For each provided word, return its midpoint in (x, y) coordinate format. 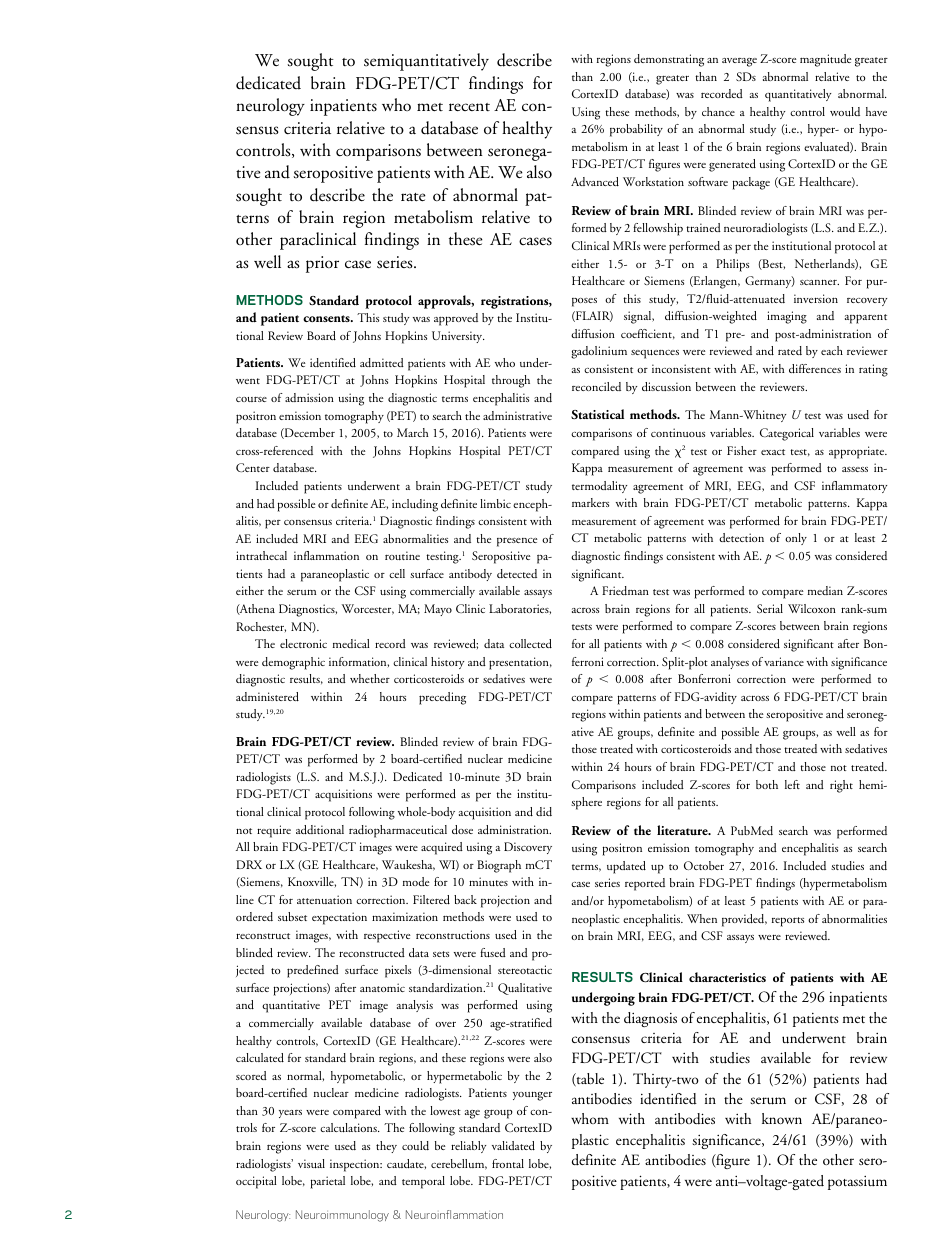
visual (311, 1164)
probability (636, 130)
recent (469, 107)
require (274, 831)
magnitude (826, 60)
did (544, 811)
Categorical (787, 434)
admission (309, 397)
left (792, 784)
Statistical (597, 414)
